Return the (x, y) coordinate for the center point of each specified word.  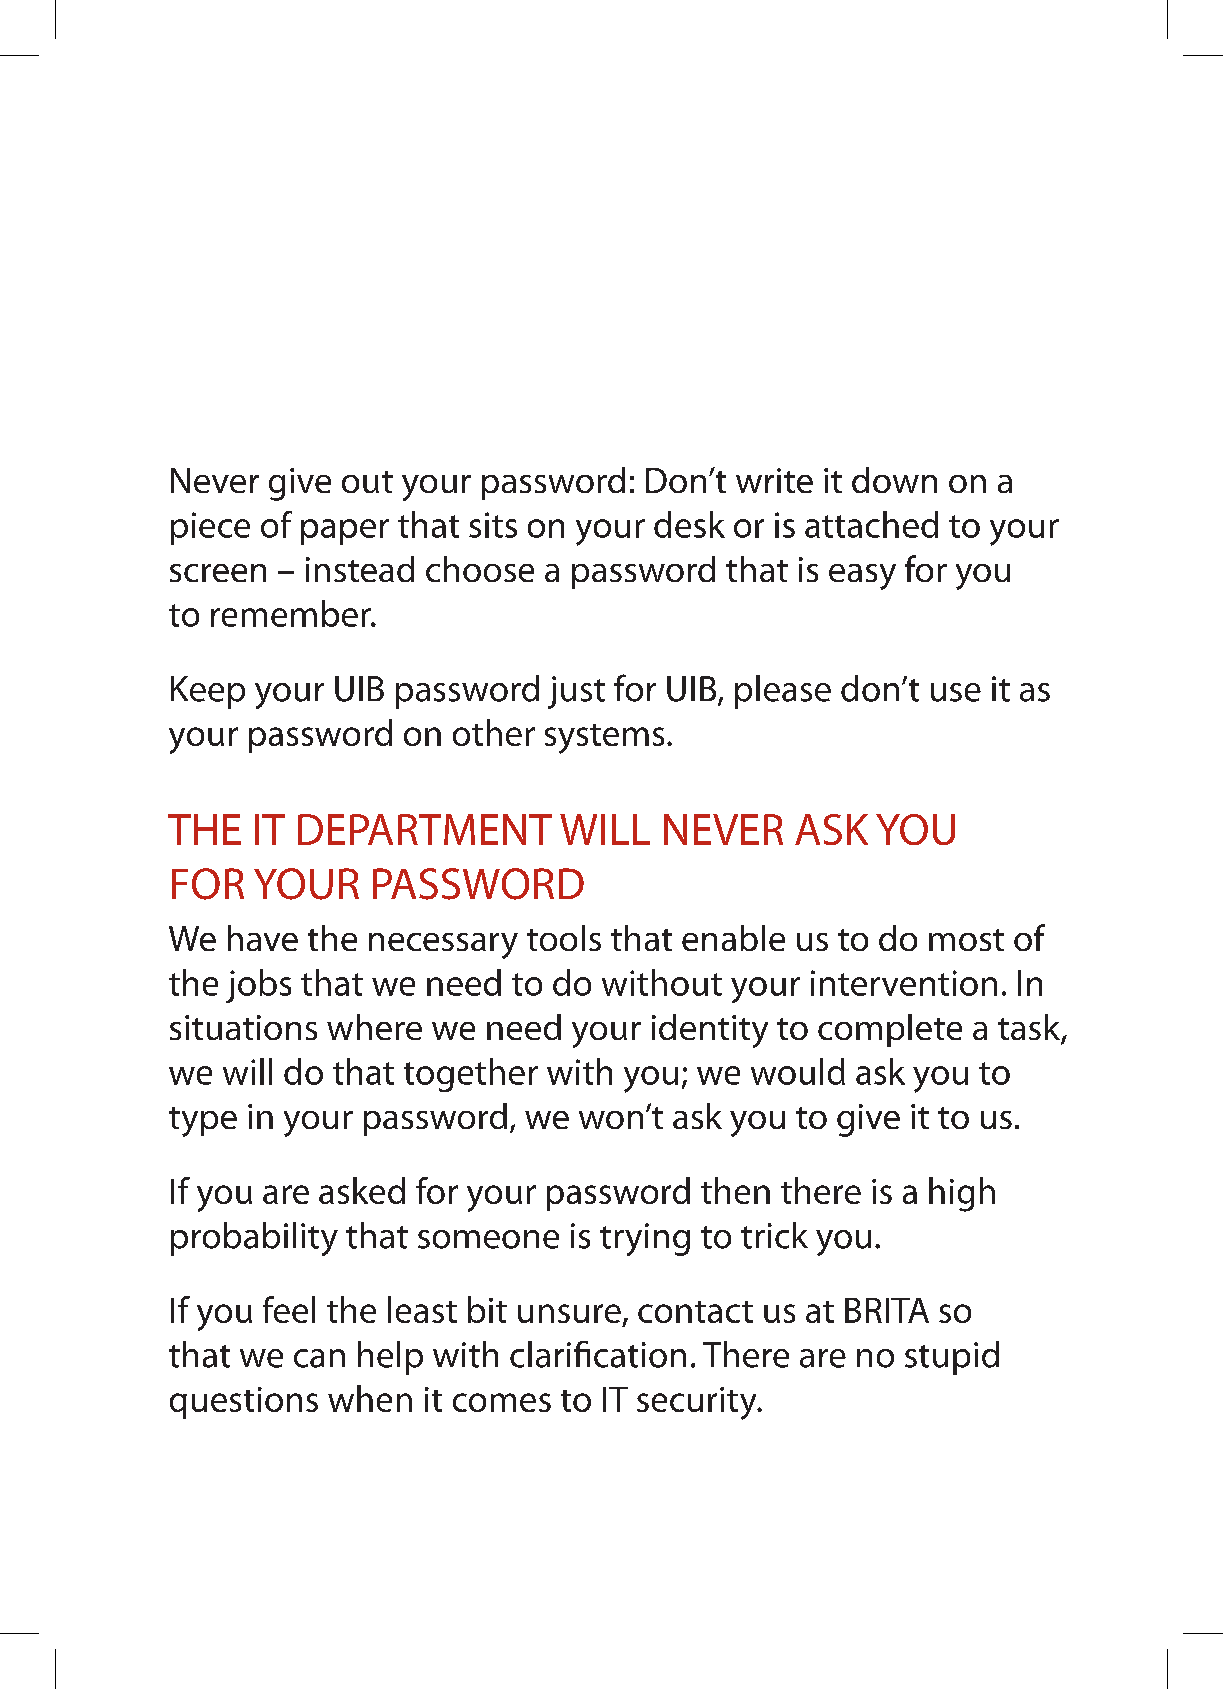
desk (689, 524)
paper (345, 532)
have (263, 938)
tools (564, 938)
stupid (952, 1358)
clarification (598, 1354)
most (966, 940)
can (319, 1358)
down (894, 480)
